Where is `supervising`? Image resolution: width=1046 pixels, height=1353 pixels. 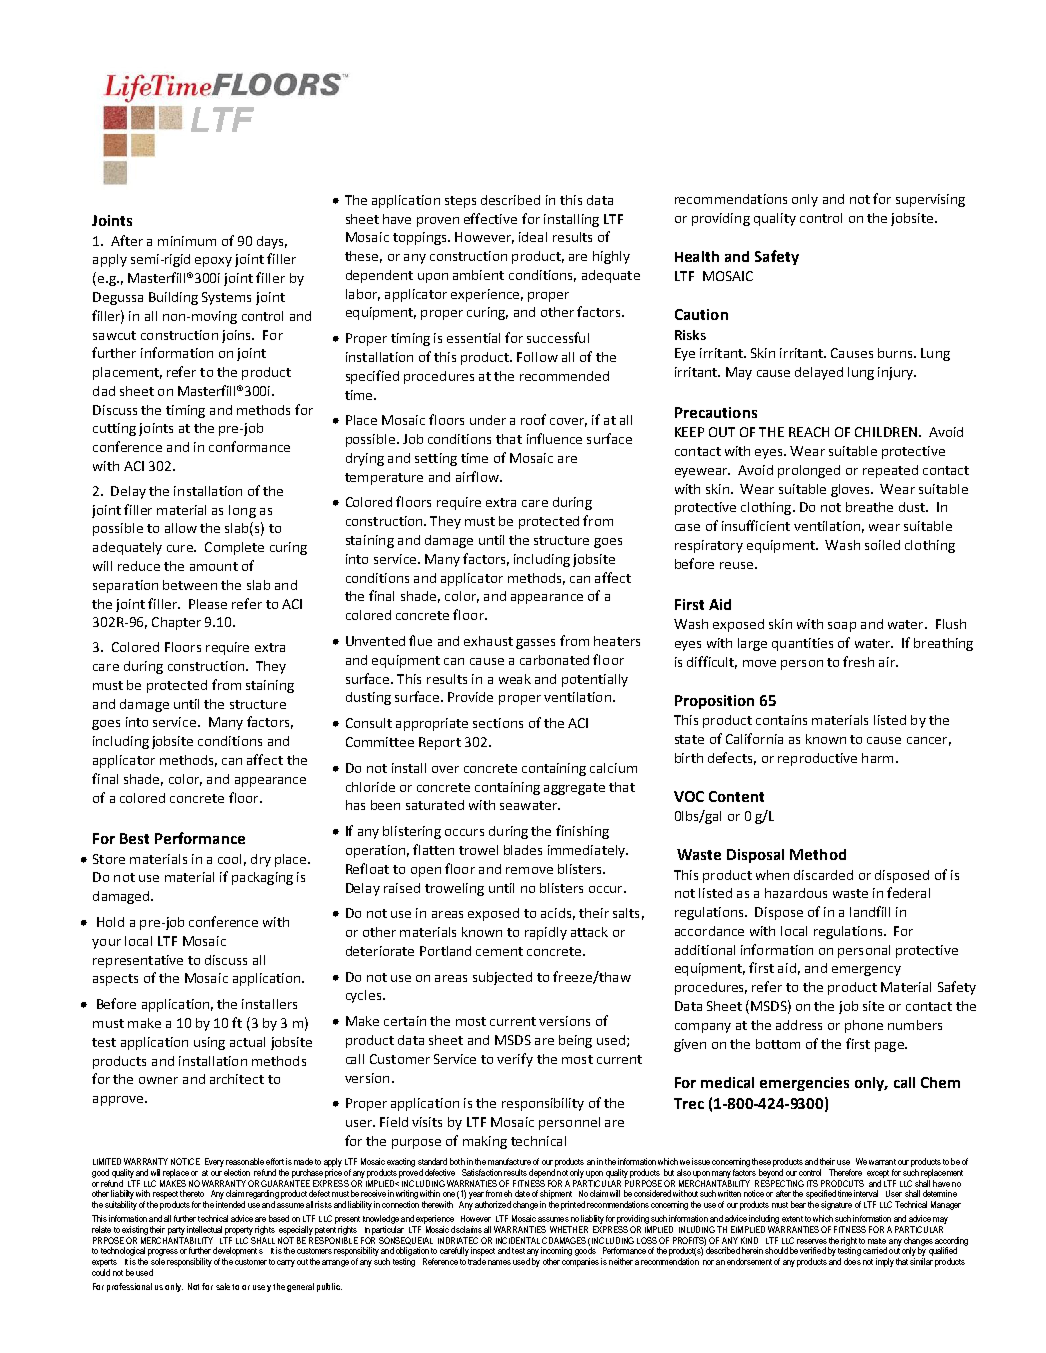
supervising is located at coordinates (930, 200).
